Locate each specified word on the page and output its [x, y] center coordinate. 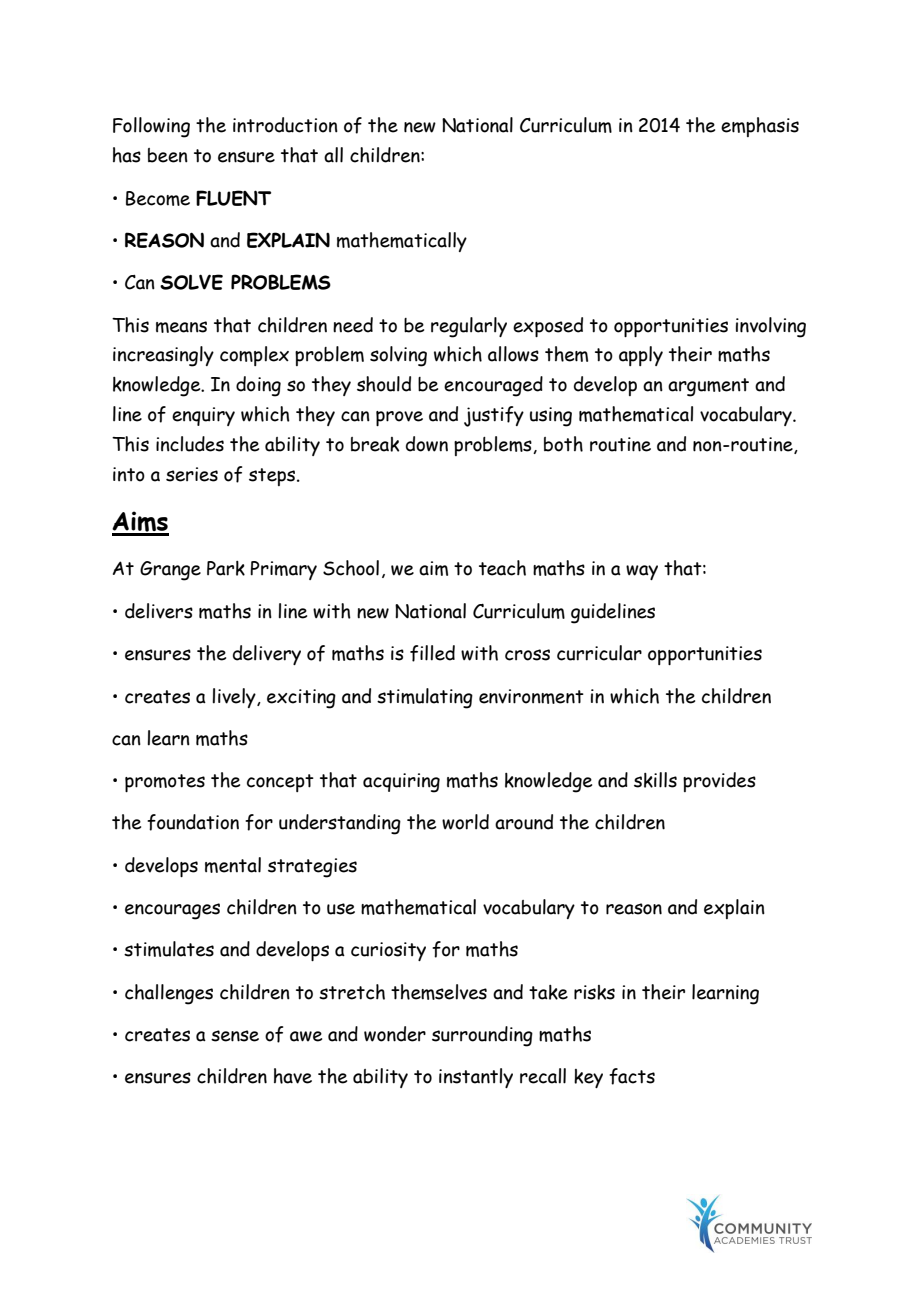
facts [632, 1076]
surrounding [482, 1036]
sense [235, 1036]
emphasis [760, 127]
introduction [285, 125]
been [168, 155]
